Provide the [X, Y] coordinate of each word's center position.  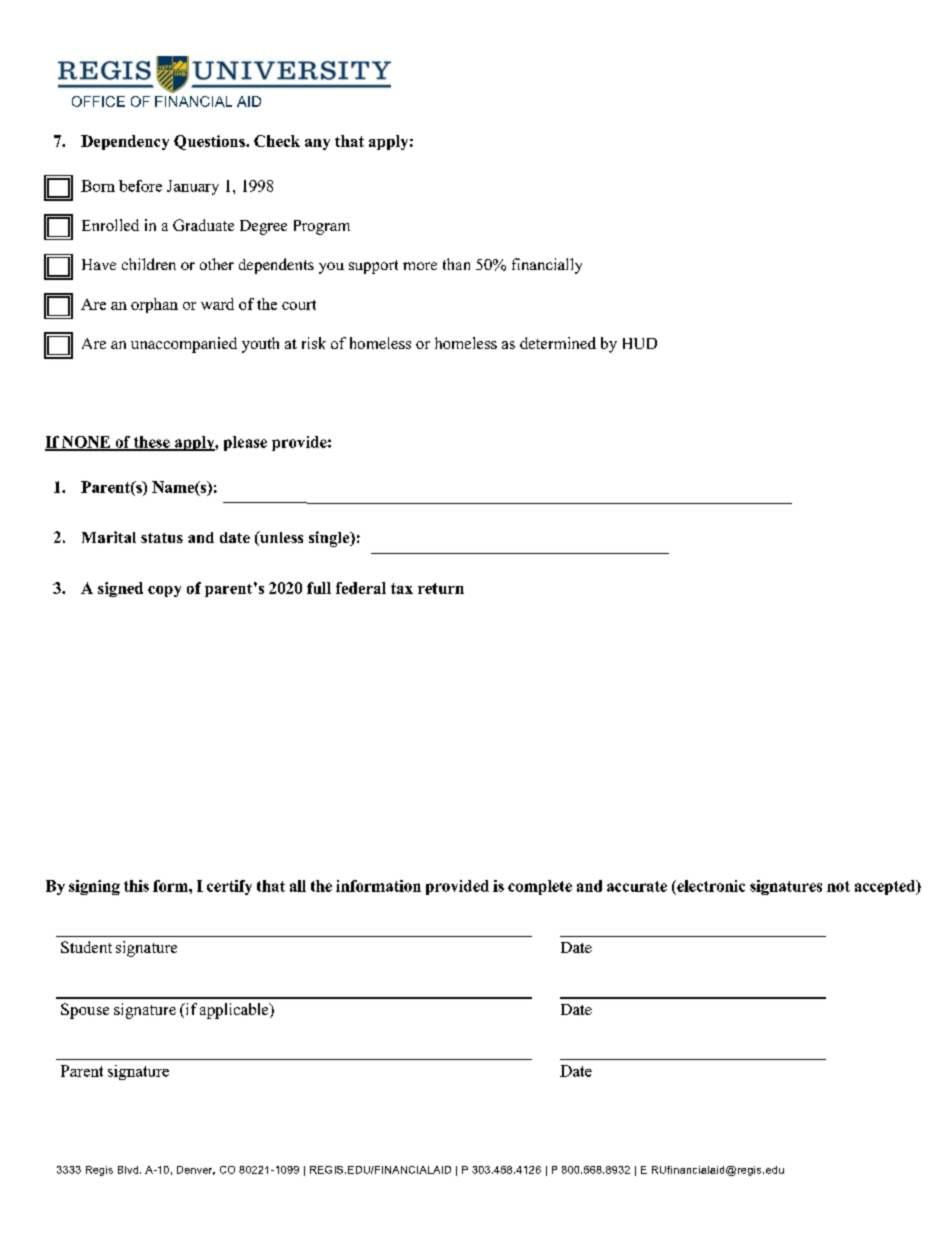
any [317, 144]
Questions [210, 142]
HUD [640, 343]
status [162, 538]
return [441, 588]
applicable [235, 1011]
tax [402, 588]
